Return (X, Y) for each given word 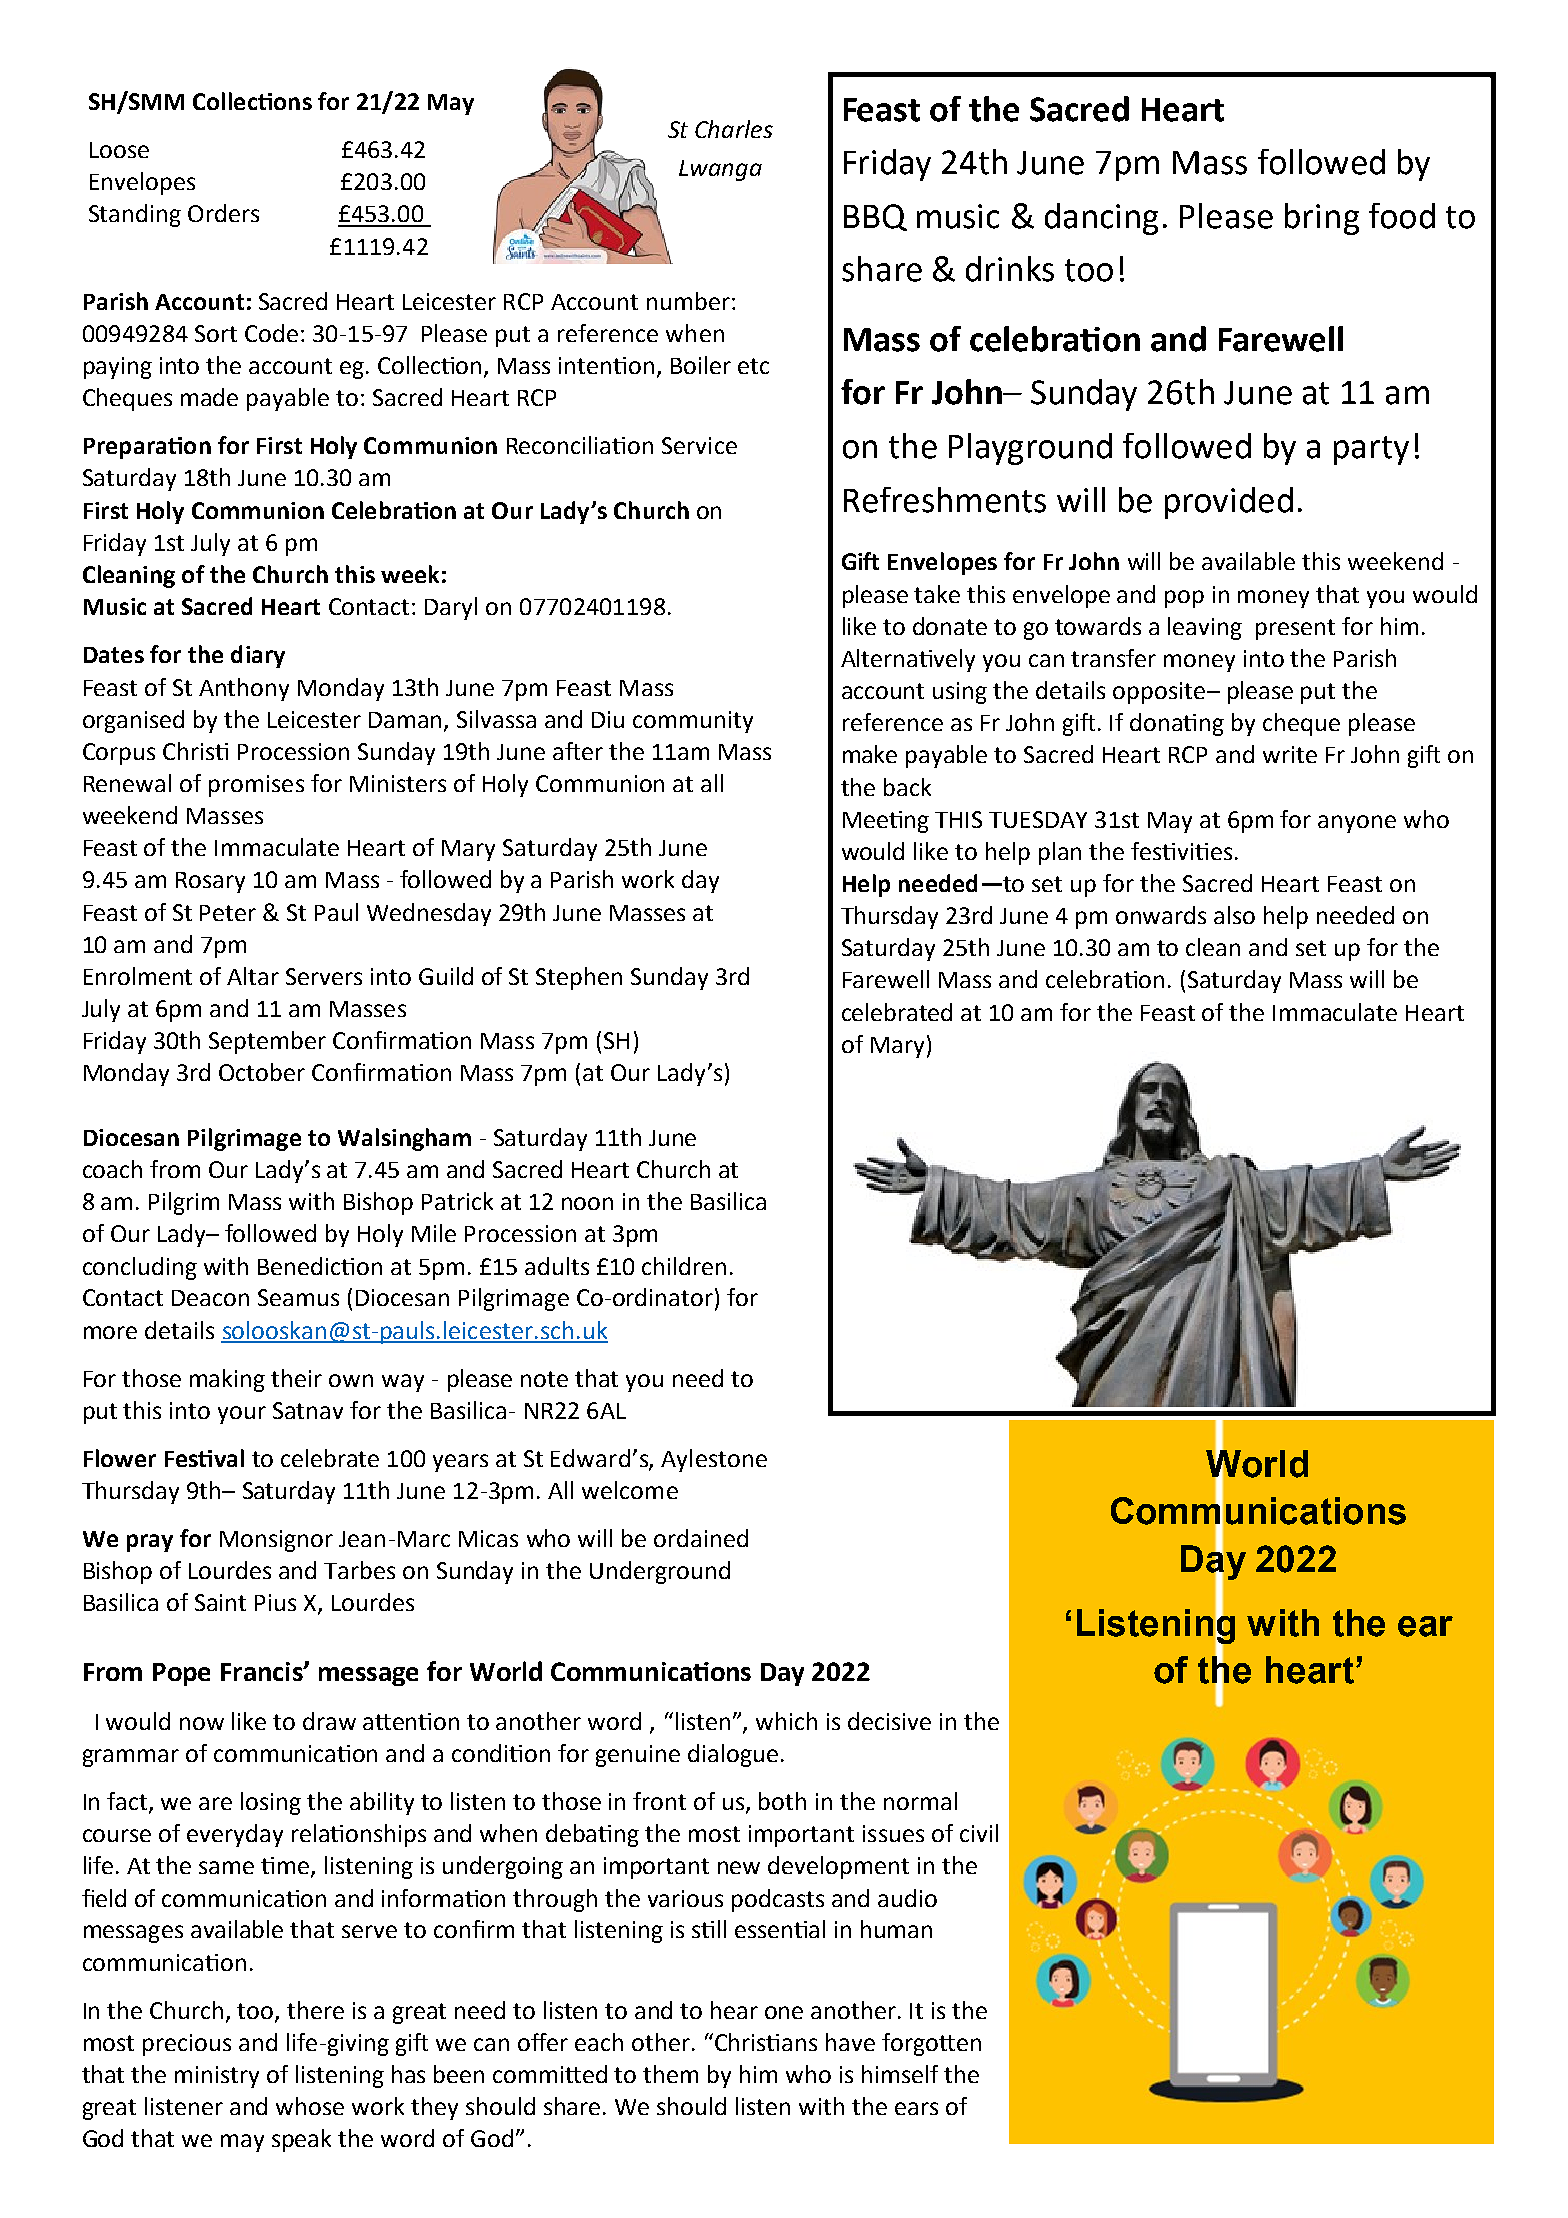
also (1234, 915)
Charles (734, 129)
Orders (223, 213)
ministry (217, 2077)
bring (1322, 219)
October (262, 1072)
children (684, 1266)
